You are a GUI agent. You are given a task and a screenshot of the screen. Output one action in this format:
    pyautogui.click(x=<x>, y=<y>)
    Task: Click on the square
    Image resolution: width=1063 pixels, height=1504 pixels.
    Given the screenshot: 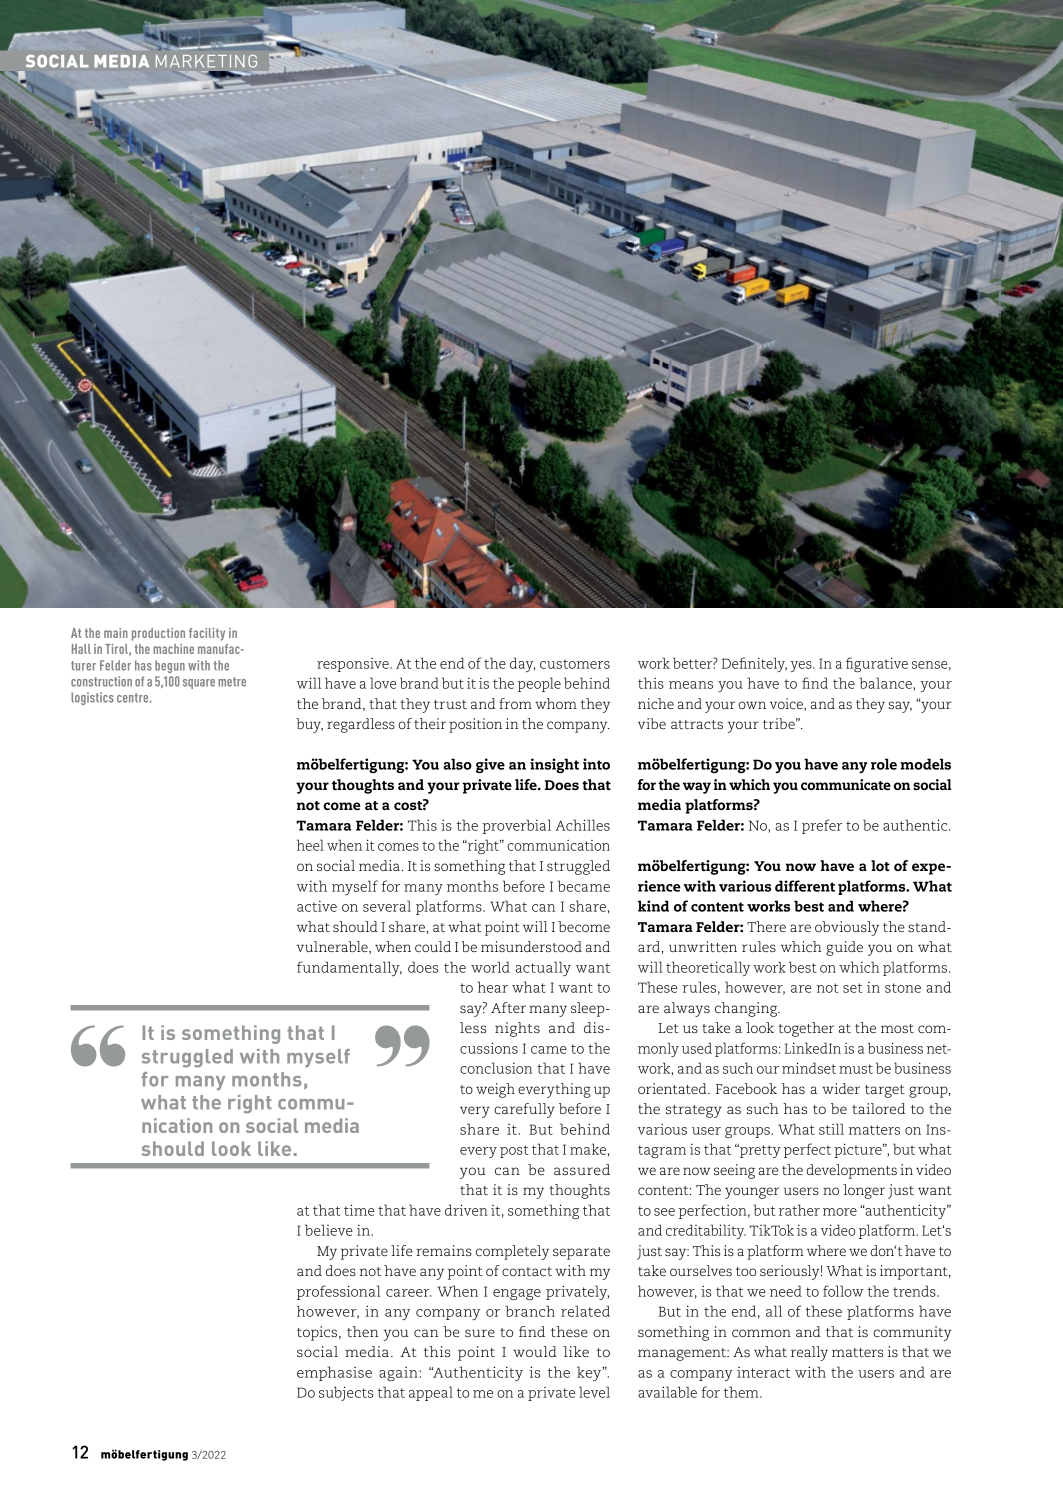 What is the action you would take?
    pyautogui.click(x=199, y=684)
